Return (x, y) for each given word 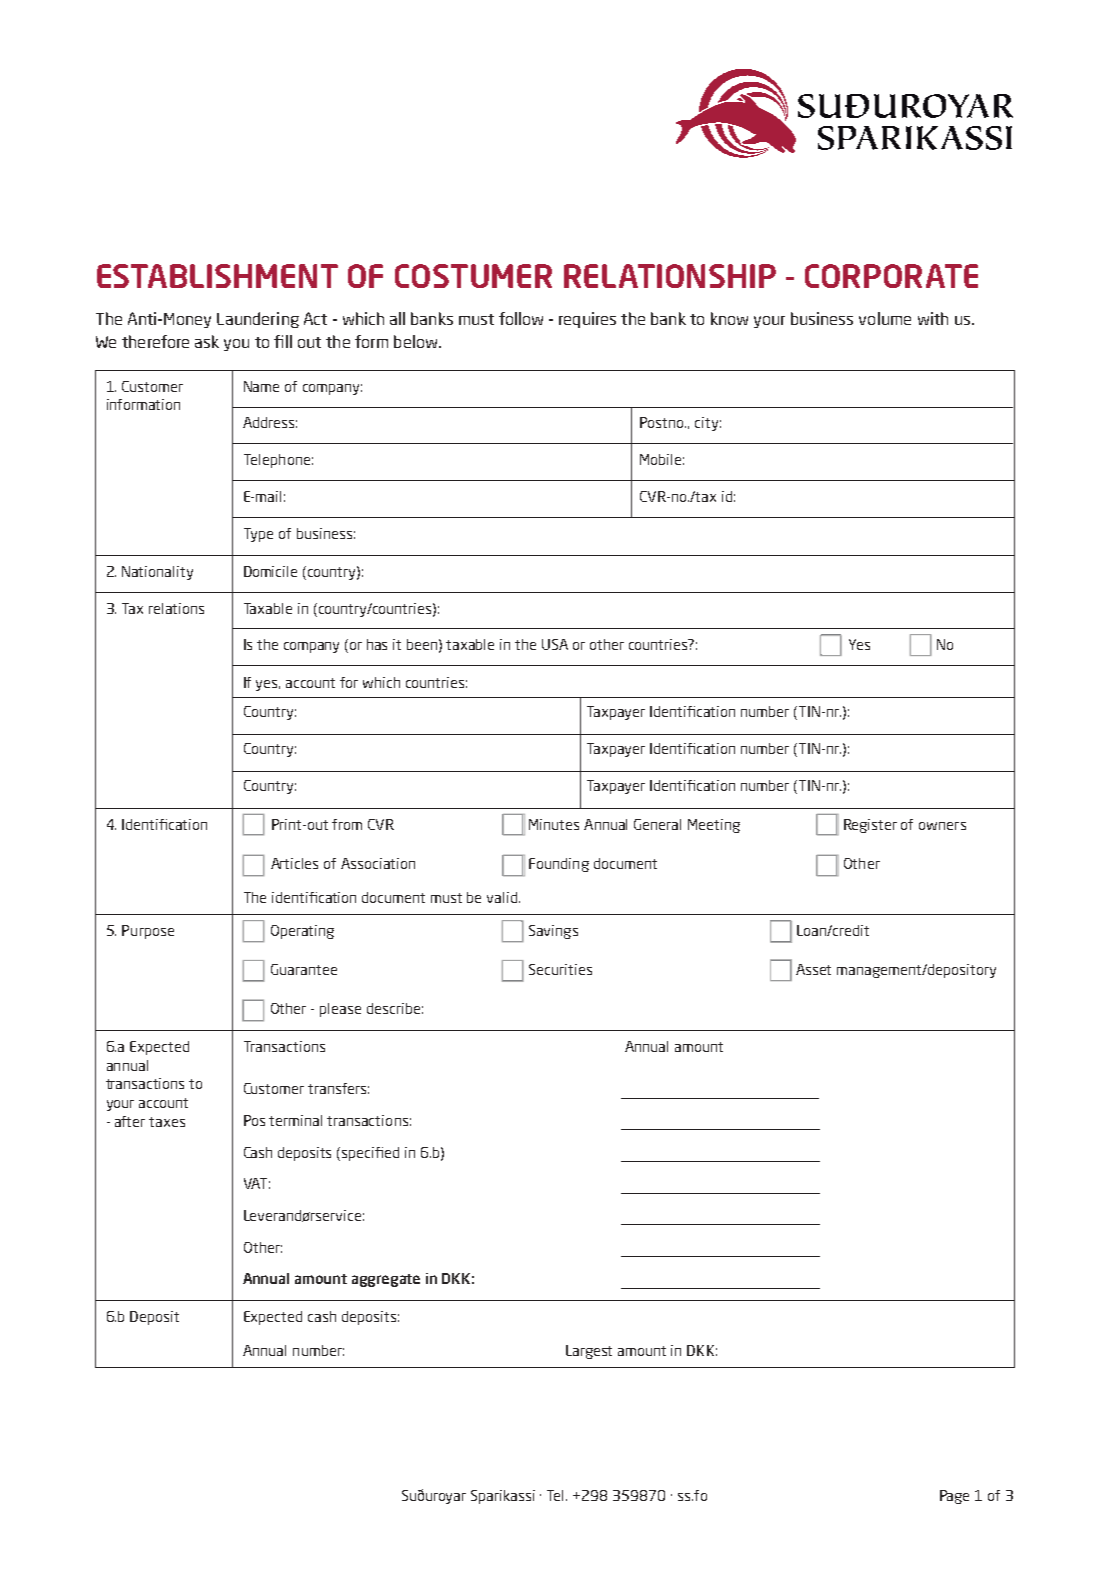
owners (942, 826)
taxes (167, 1122)
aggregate (386, 1280)
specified (370, 1154)
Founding (559, 865)
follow (521, 318)
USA (555, 644)
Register (870, 826)
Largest (589, 1352)
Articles (294, 863)
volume (885, 318)
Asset (813, 969)
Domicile (270, 571)
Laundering (258, 320)
